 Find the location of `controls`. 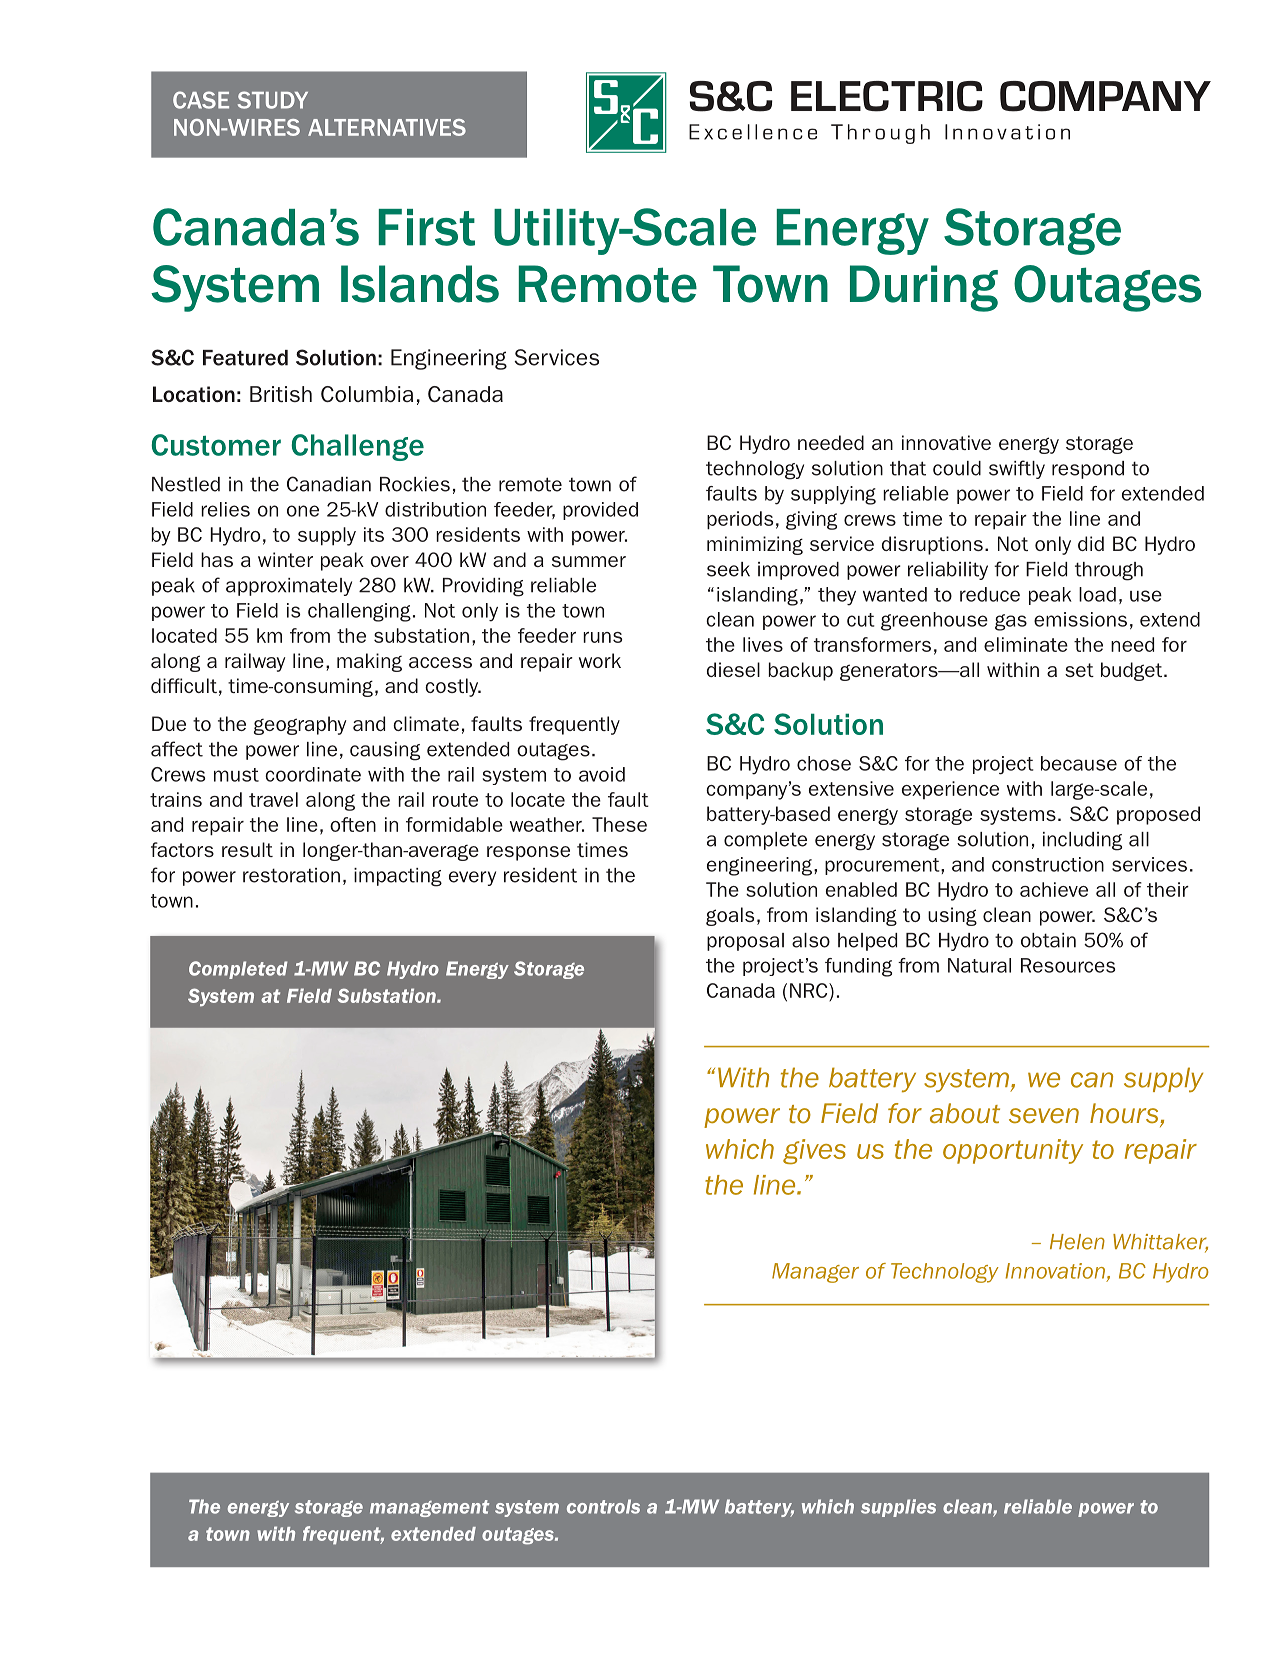

controls is located at coordinates (603, 1506).
